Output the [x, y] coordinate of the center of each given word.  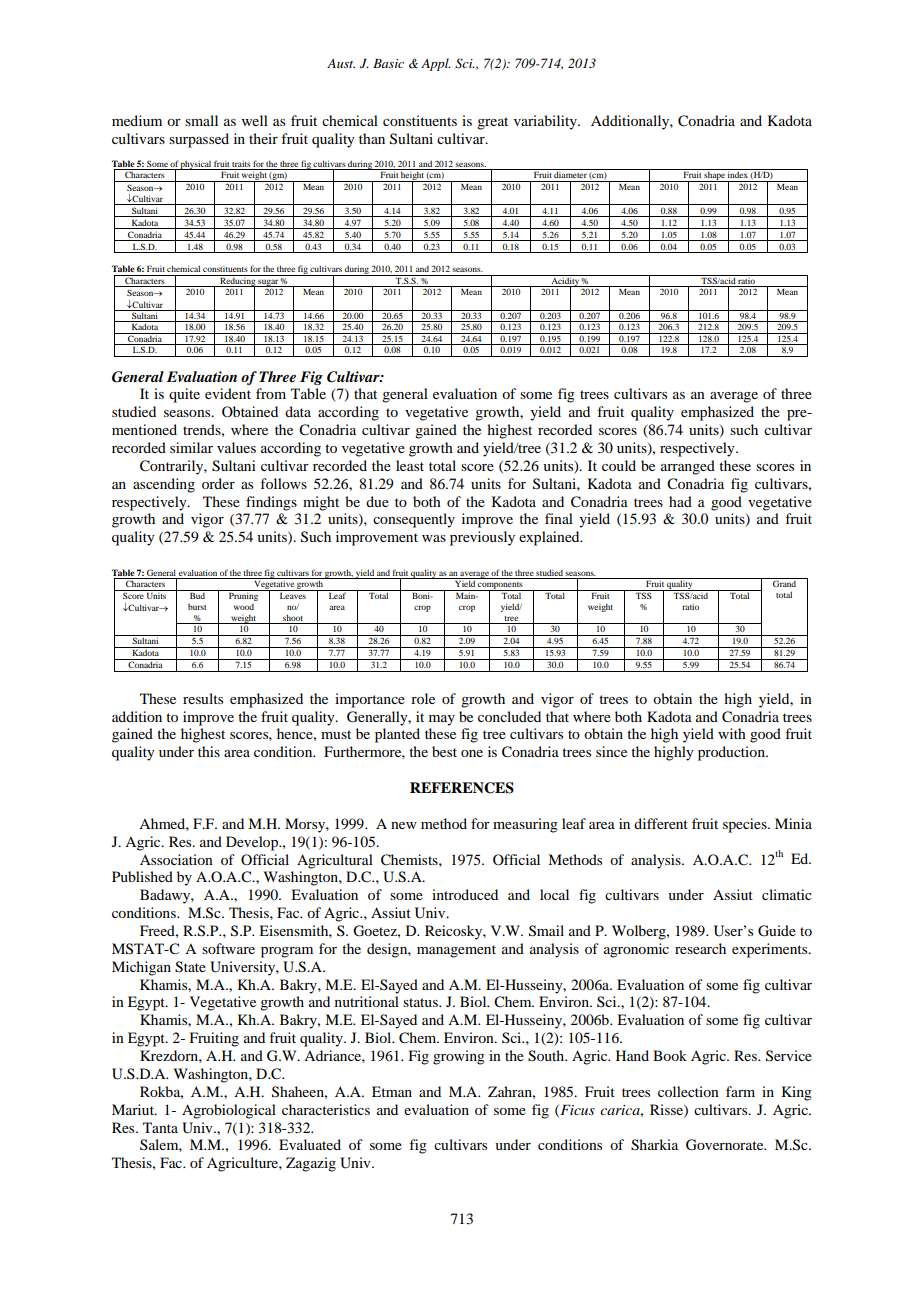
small [201, 120]
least [410, 465]
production [732, 753]
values [236, 447]
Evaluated [310, 1144]
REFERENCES [462, 788]
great [492, 123]
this [209, 751]
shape [715, 175]
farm [740, 1091]
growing [459, 1057]
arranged [688, 467]
